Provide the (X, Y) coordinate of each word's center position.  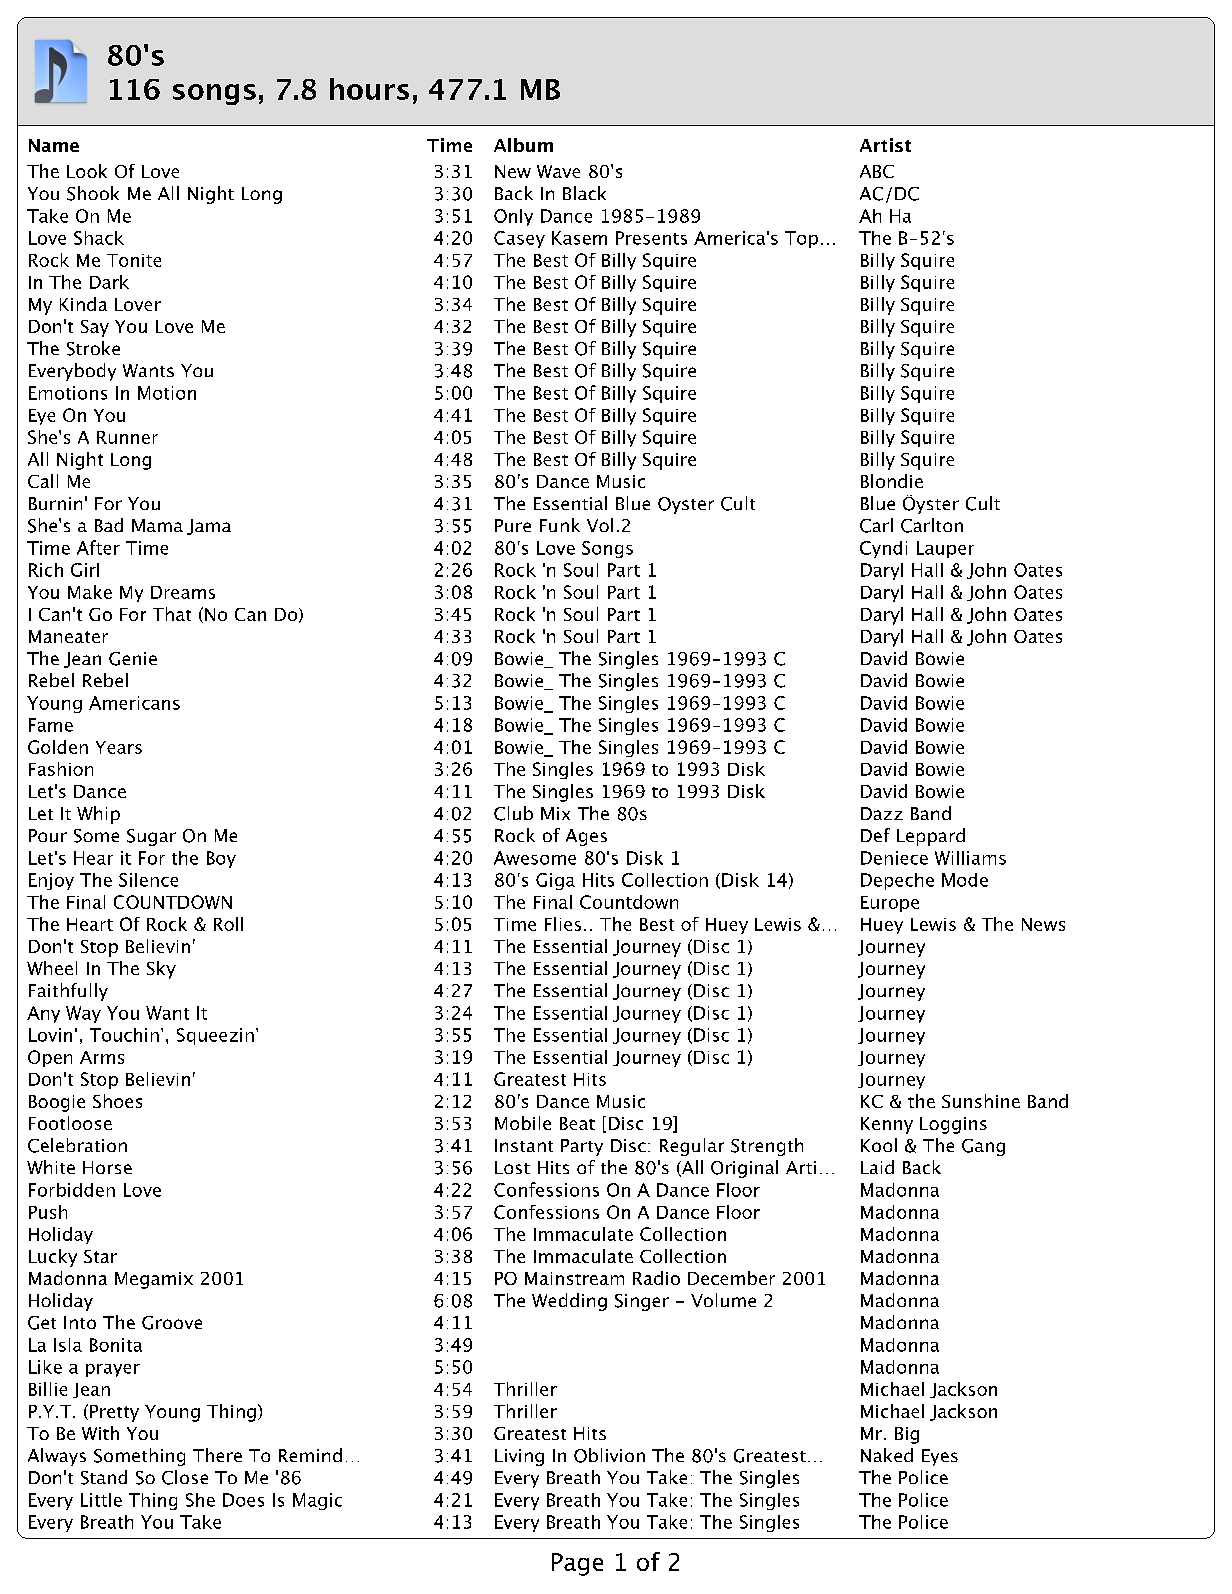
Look (87, 171)
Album (523, 145)
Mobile (523, 1123)
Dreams (183, 592)
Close (185, 1477)
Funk (560, 525)
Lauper (945, 549)
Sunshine (981, 1101)
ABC (877, 171)
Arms (102, 1057)
